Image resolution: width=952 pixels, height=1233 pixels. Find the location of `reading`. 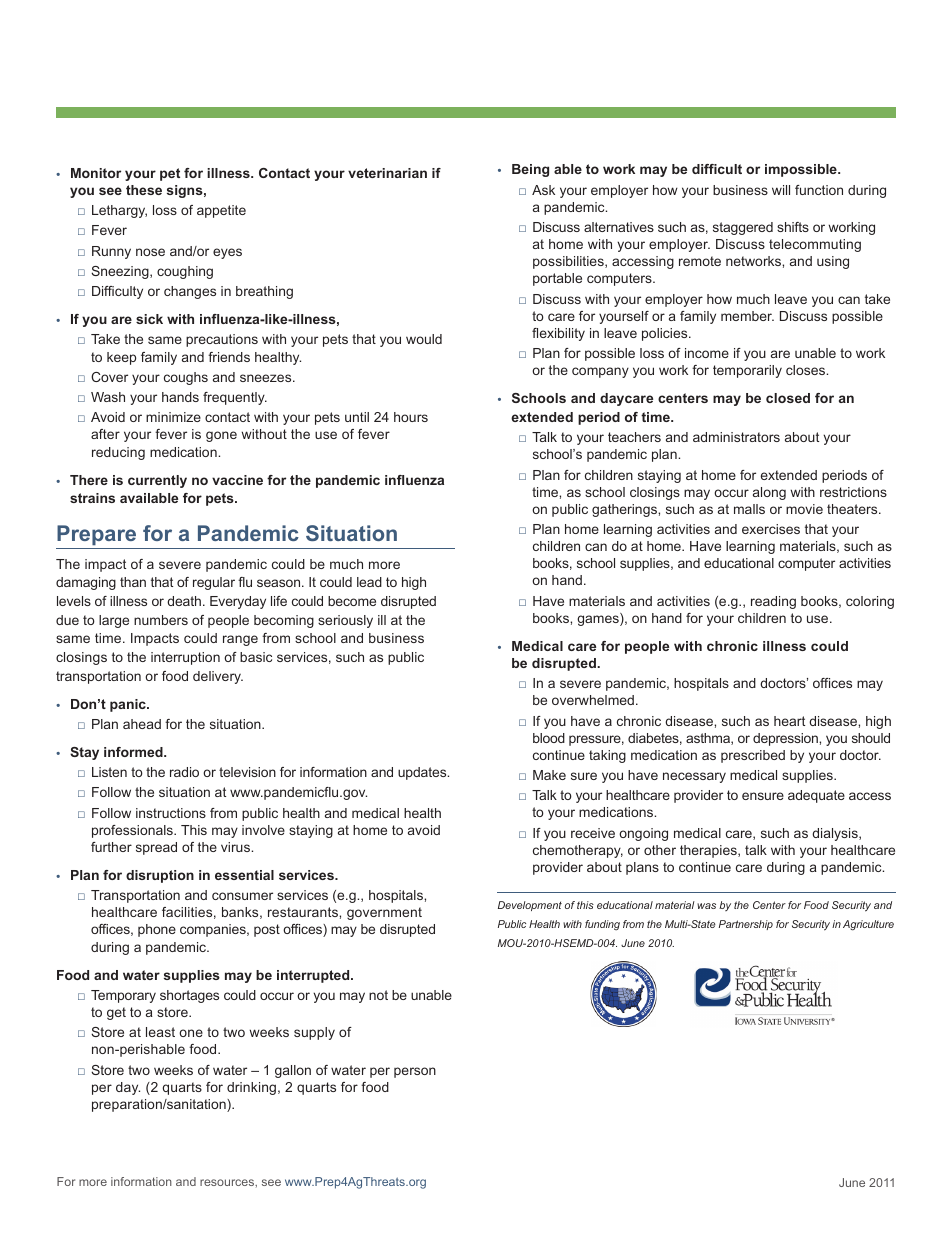

reading is located at coordinates (773, 602).
